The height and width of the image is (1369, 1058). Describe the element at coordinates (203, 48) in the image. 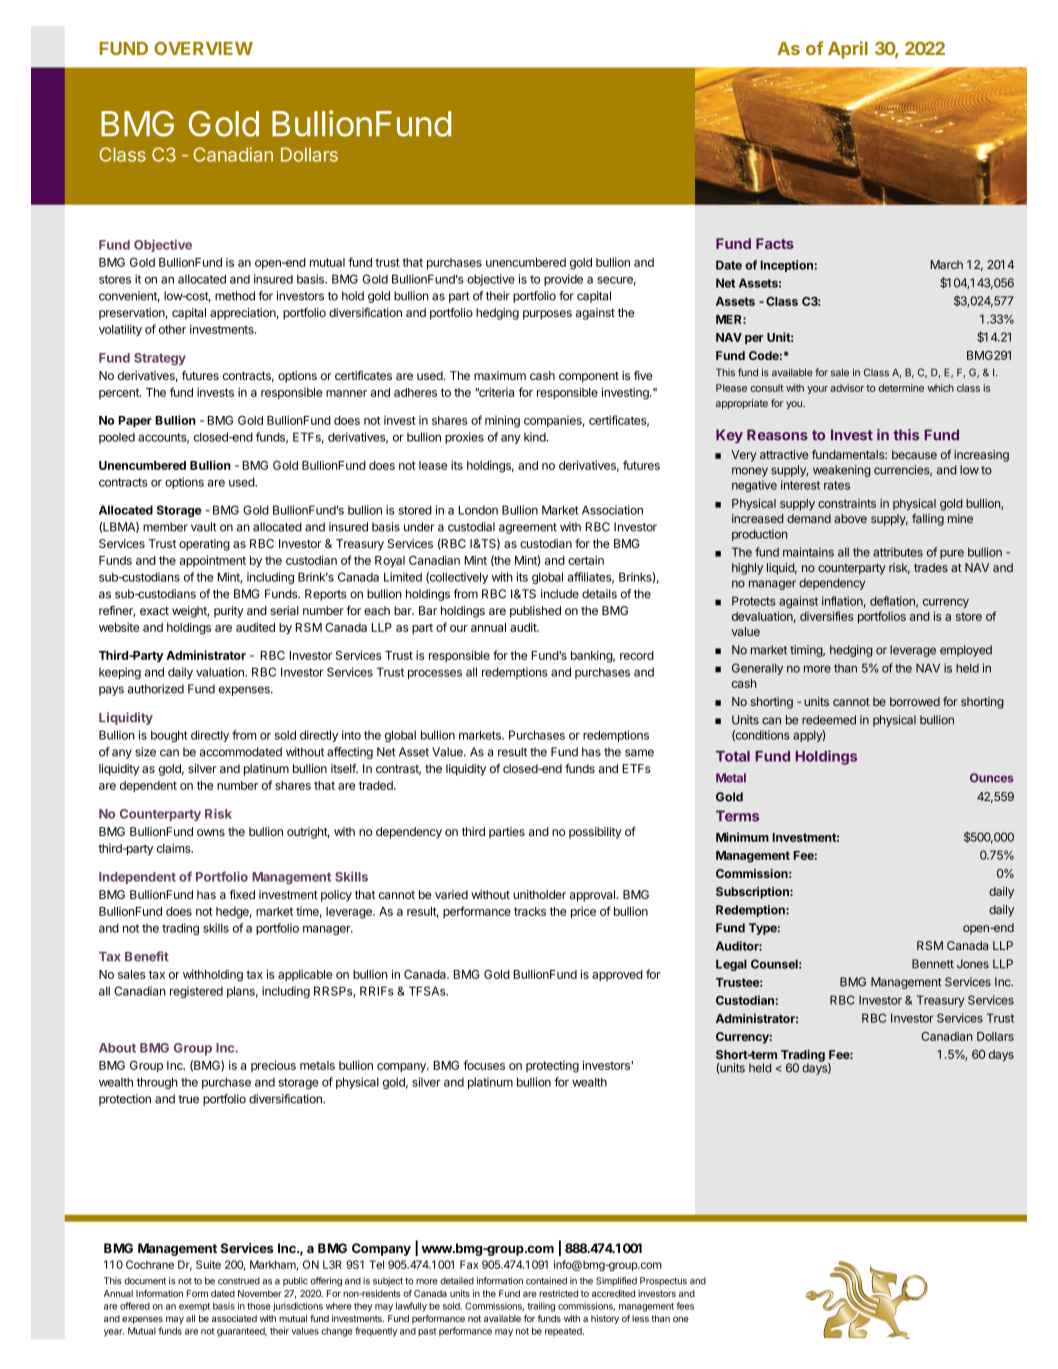

I see `OVERVIEW` at that location.
